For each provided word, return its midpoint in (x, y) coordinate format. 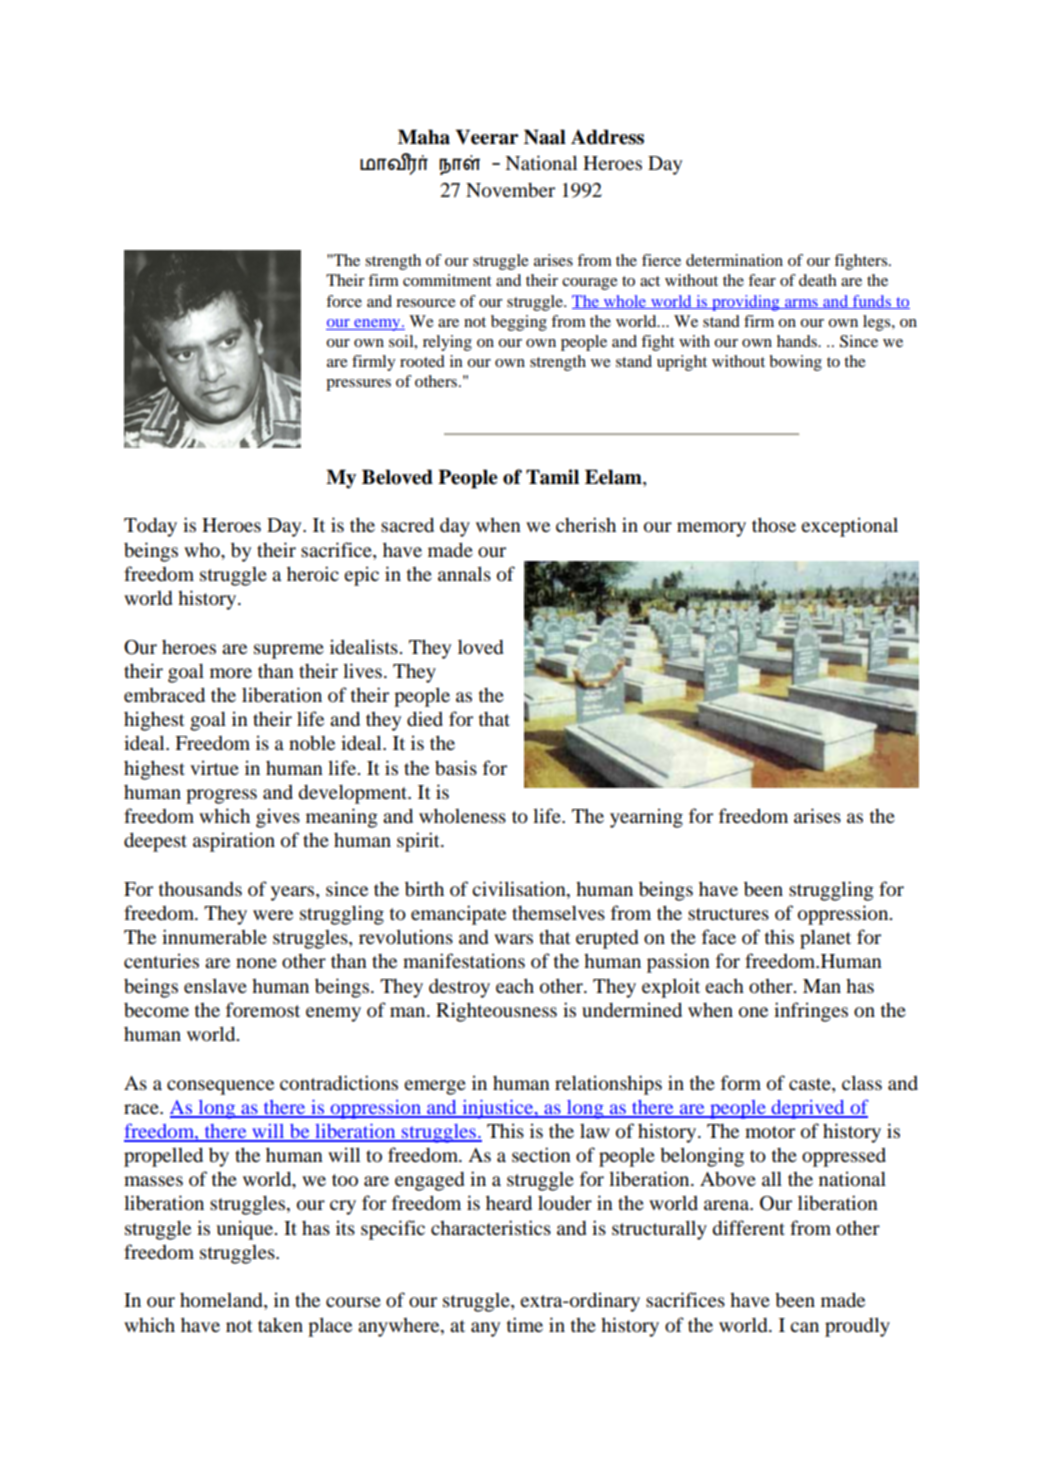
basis (456, 768)
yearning (646, 818)
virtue (214, 767)
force (344, 301)
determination (734, 260)
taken (280, 1325)
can (804, 1327)
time (525, 1324)
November (510, 190)
